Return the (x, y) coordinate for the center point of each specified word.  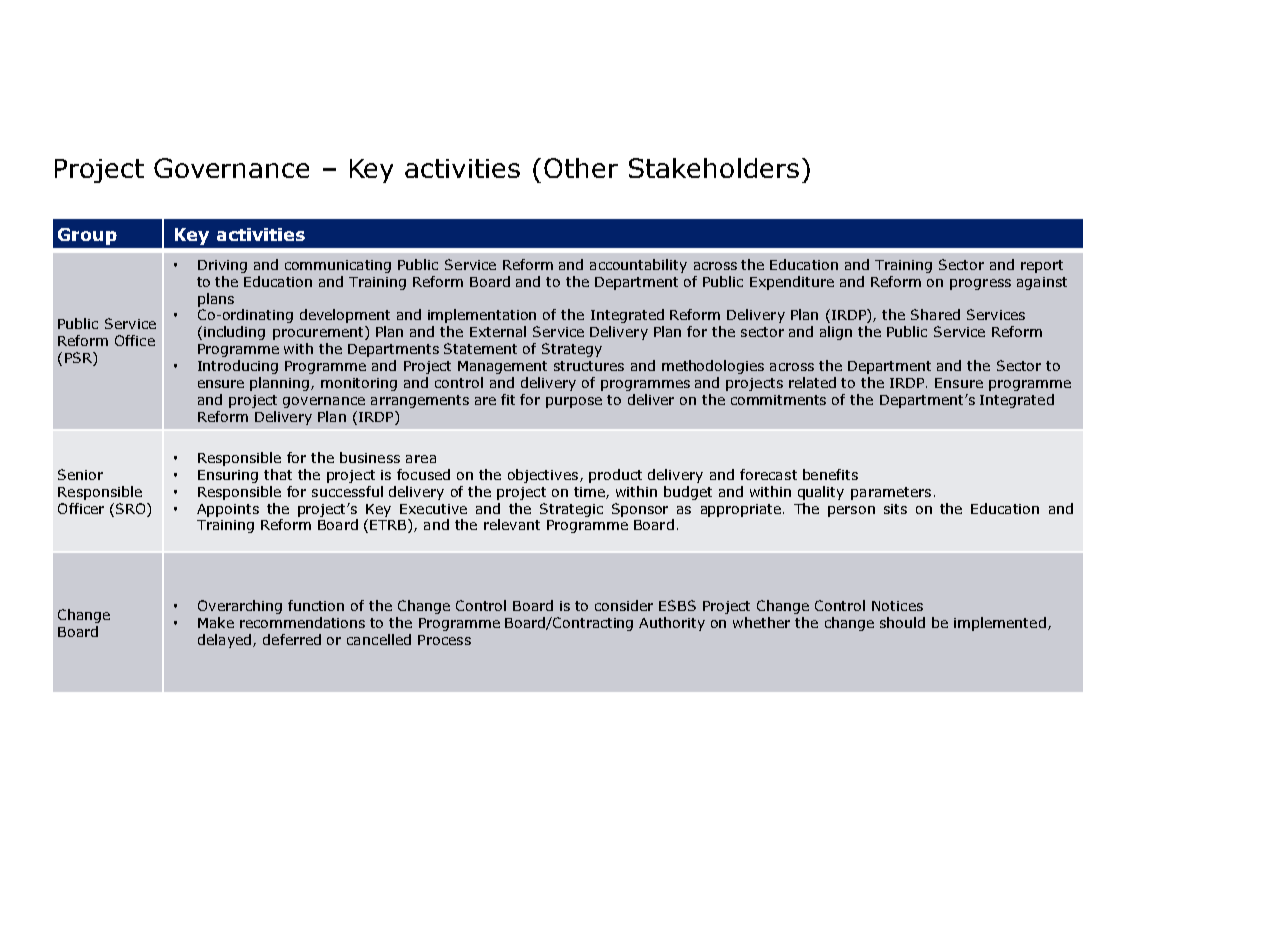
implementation (482, 316)
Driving (222, 266)
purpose (574, 402)
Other (581, 168)
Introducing (238, 367)
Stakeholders (714, 168)
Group (87, 236)
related (812, 382)
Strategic (571, 510)
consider (624, 605)
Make (216, 622)
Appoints (228, 510)
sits (895, 509)
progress (980, 284)
